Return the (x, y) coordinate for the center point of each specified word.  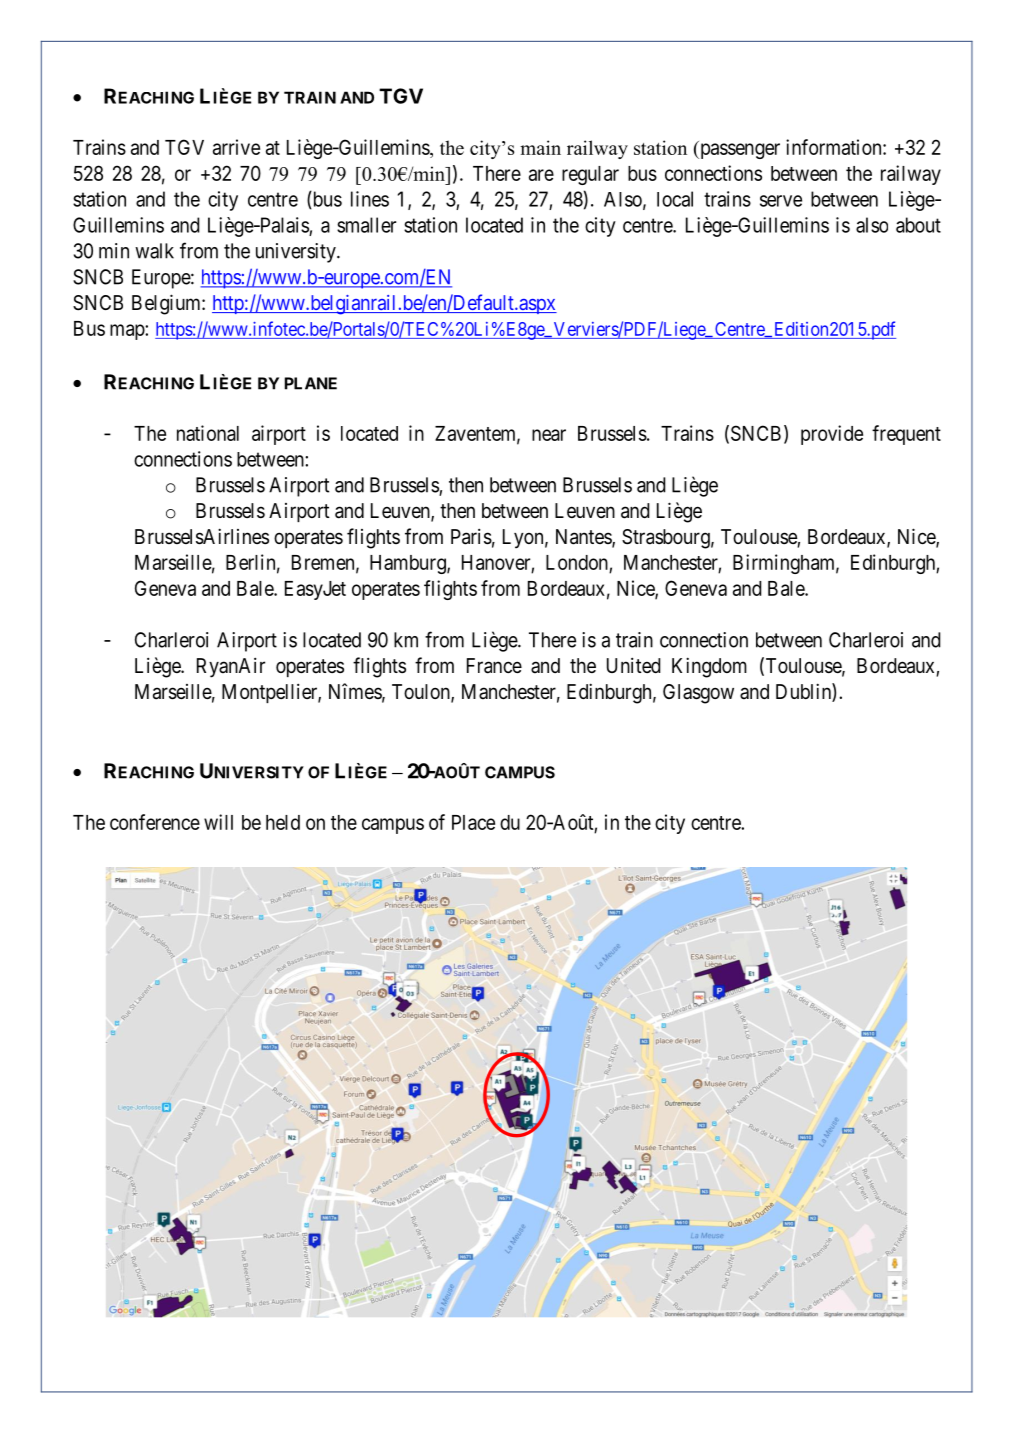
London (577, 562)
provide (832, 435)
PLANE (311, 383)
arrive (236, 147)
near (549, 435)
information (835, 147)
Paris (471, 536)
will (218, 822)
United (634, 665)
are (541, 175)
